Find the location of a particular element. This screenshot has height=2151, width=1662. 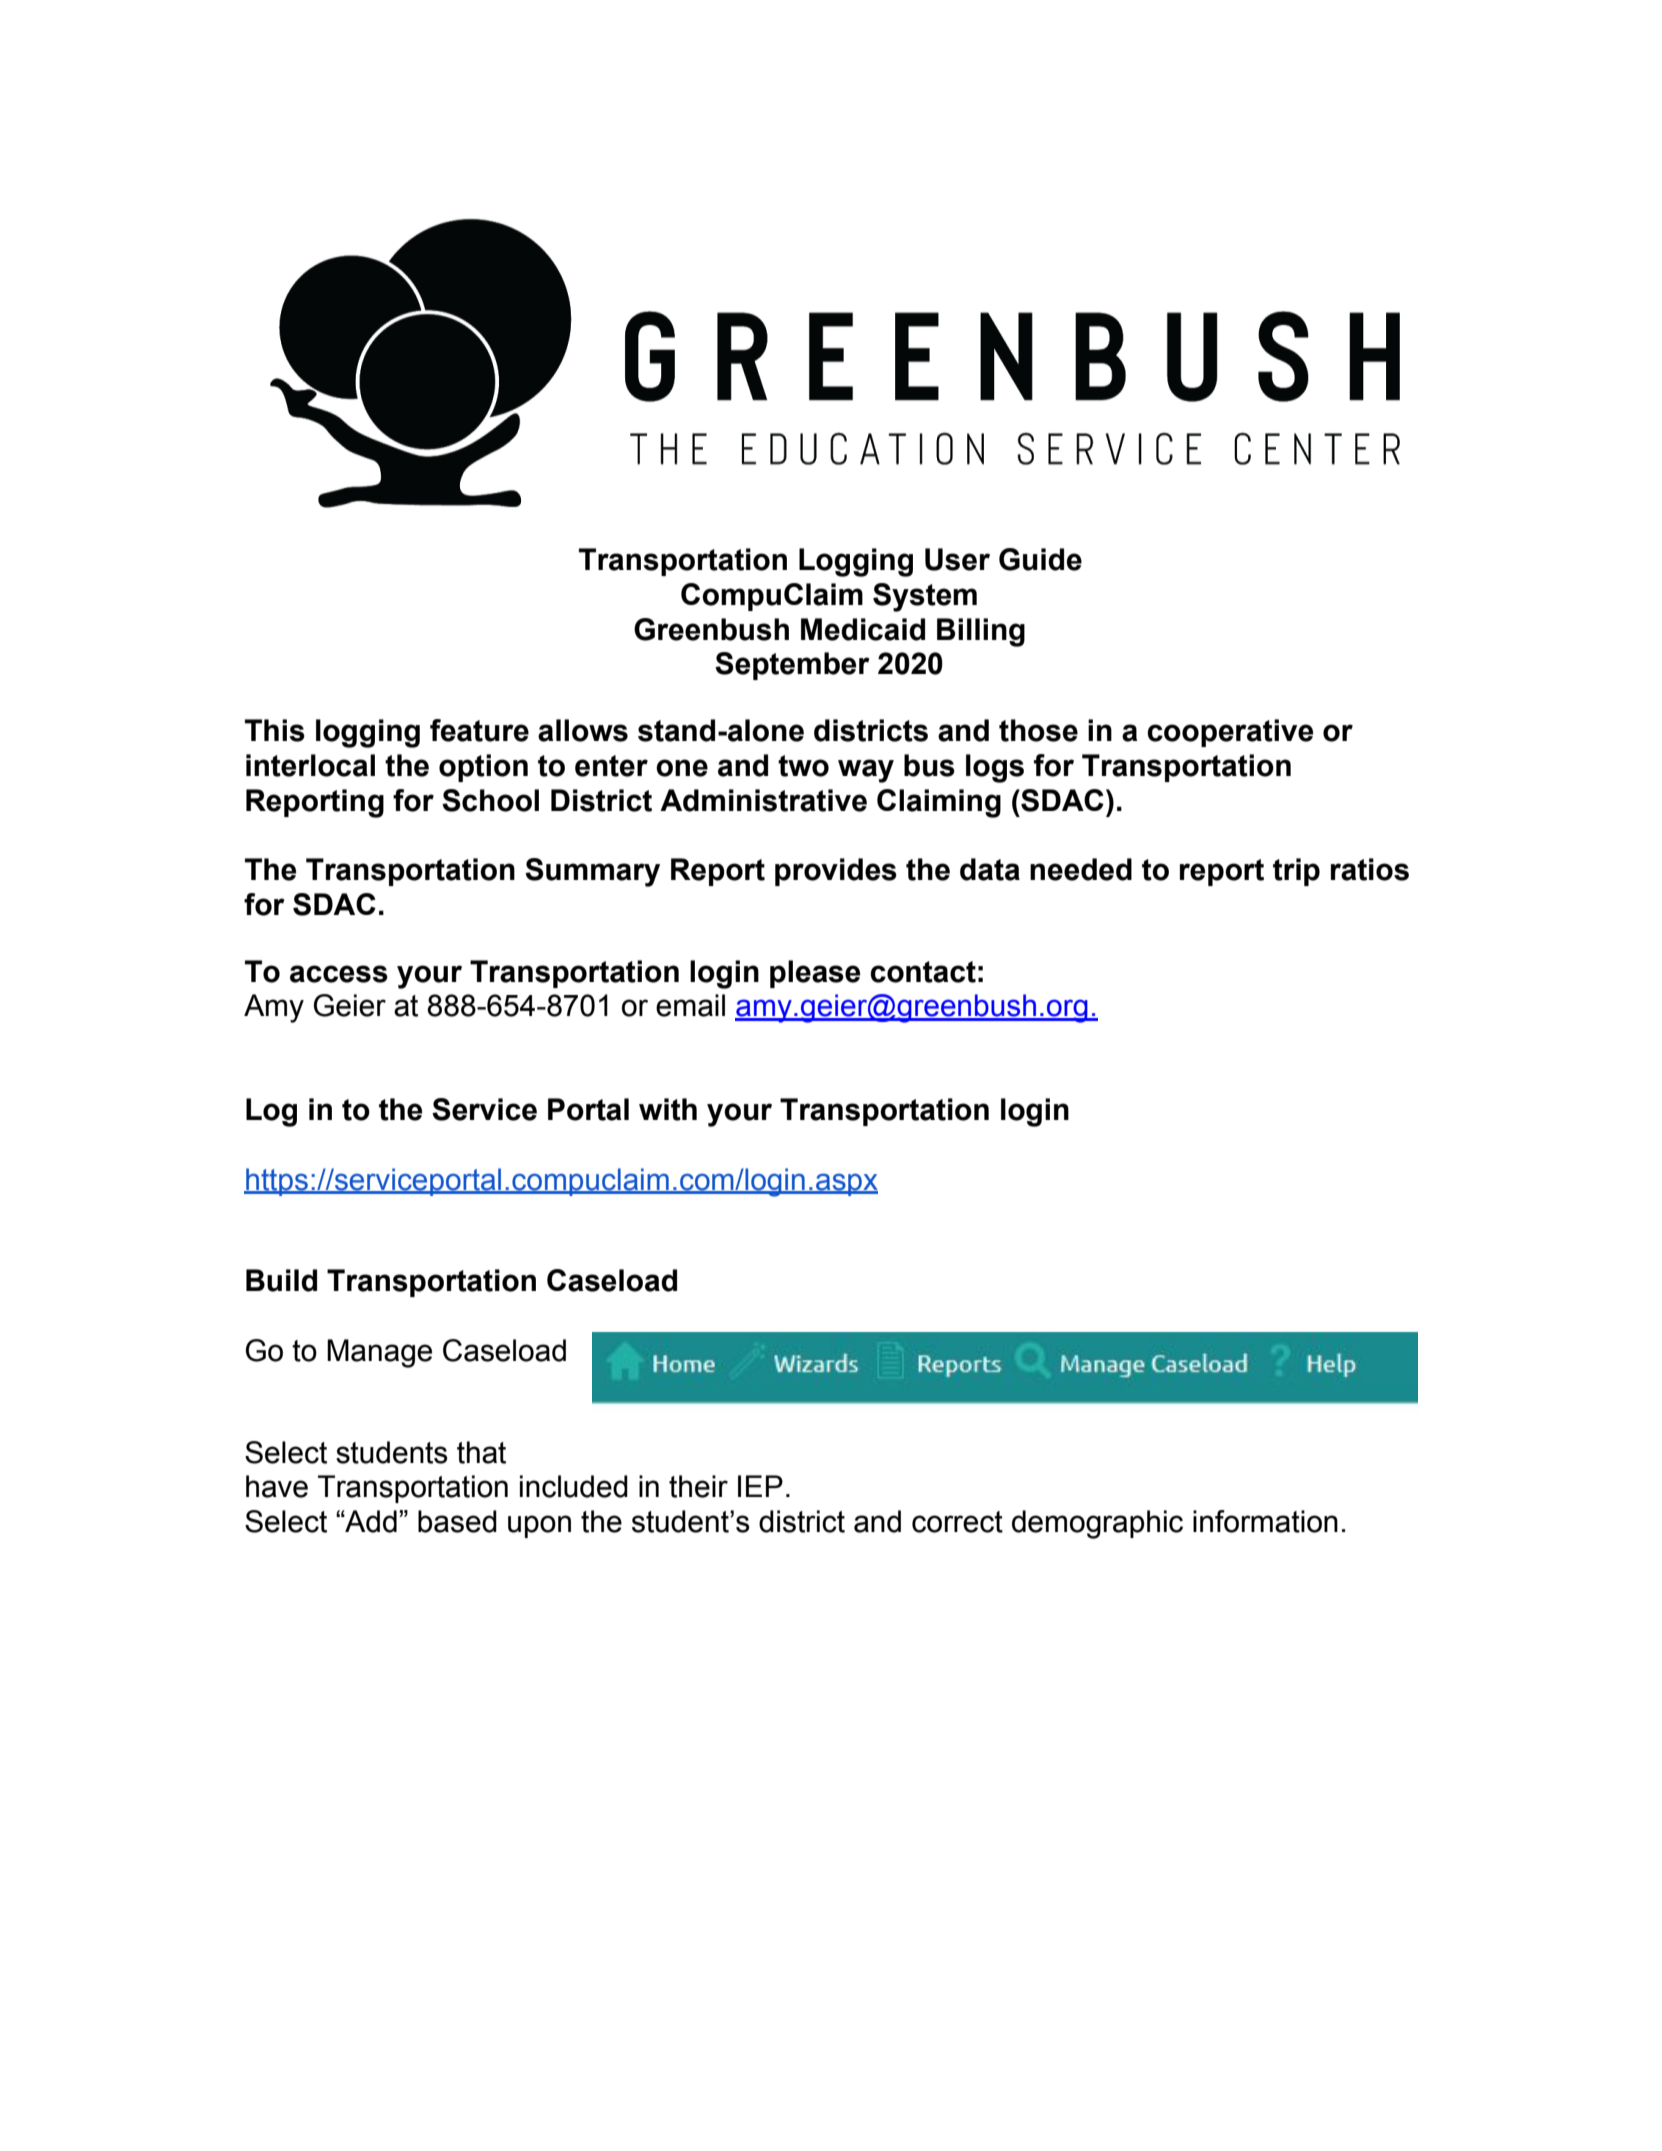

trip is located at coordinates (1296, 872).
